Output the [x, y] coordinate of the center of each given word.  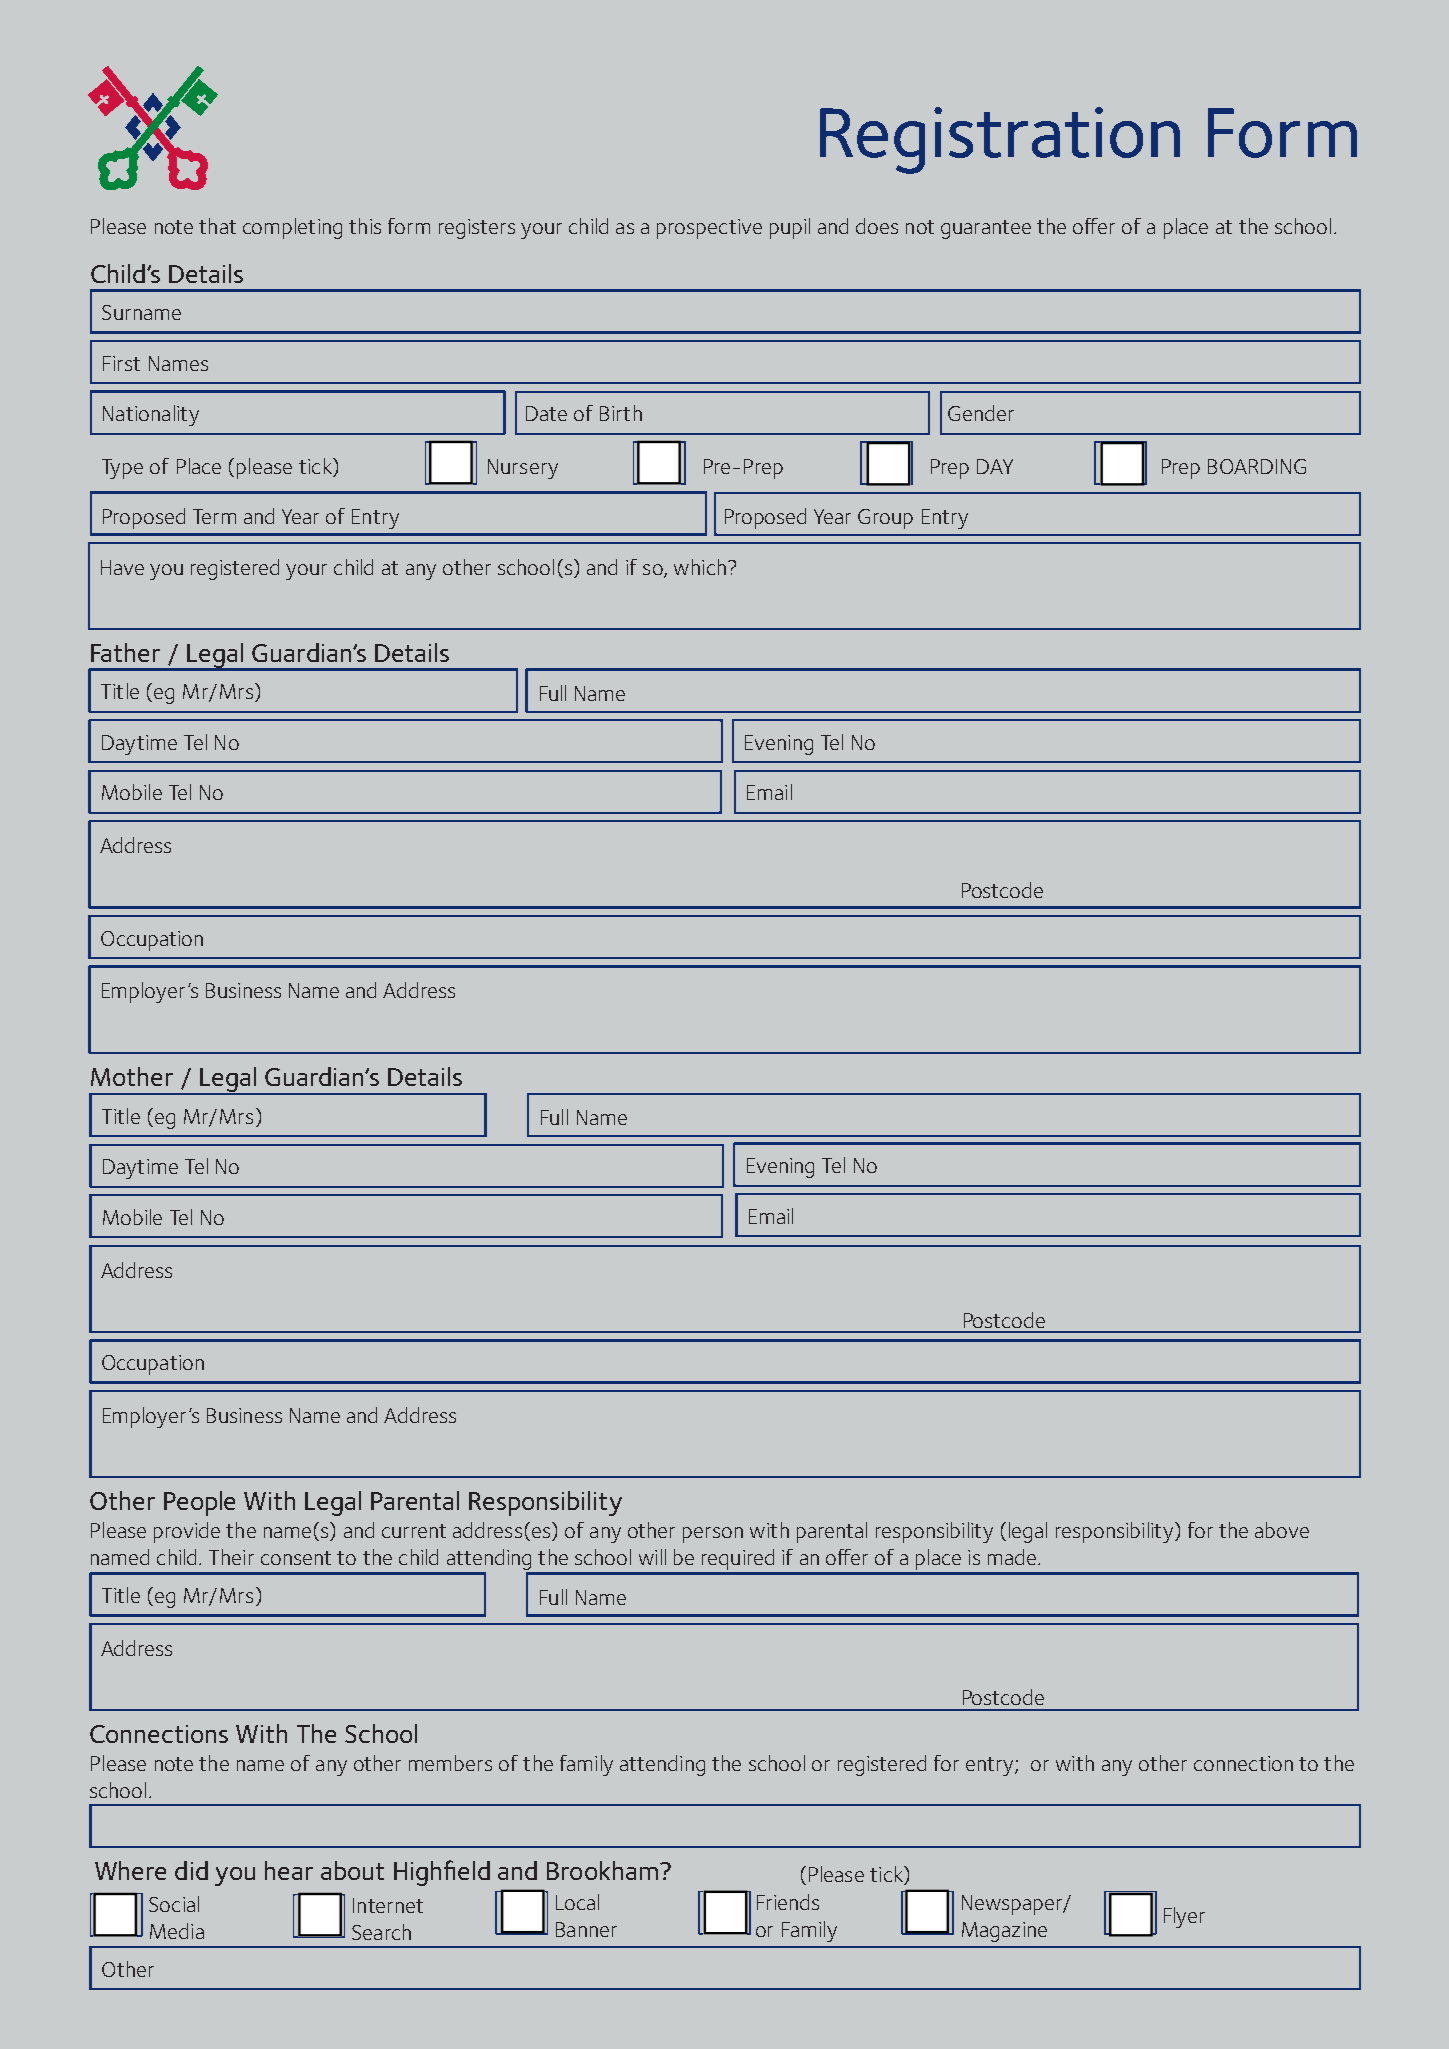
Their [231, 1557]
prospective [709, 229]
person [713, 1535]
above [1282, 1530]
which [700, 567]
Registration [1000, 140]
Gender [981, 413]
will [652, 1557]
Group [885, 519]
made [1012, 1557]
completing [292, 228]
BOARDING [1257, 466]
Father [125, 652]
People [199, 1503]
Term [214, 516]
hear [289, 1870]
